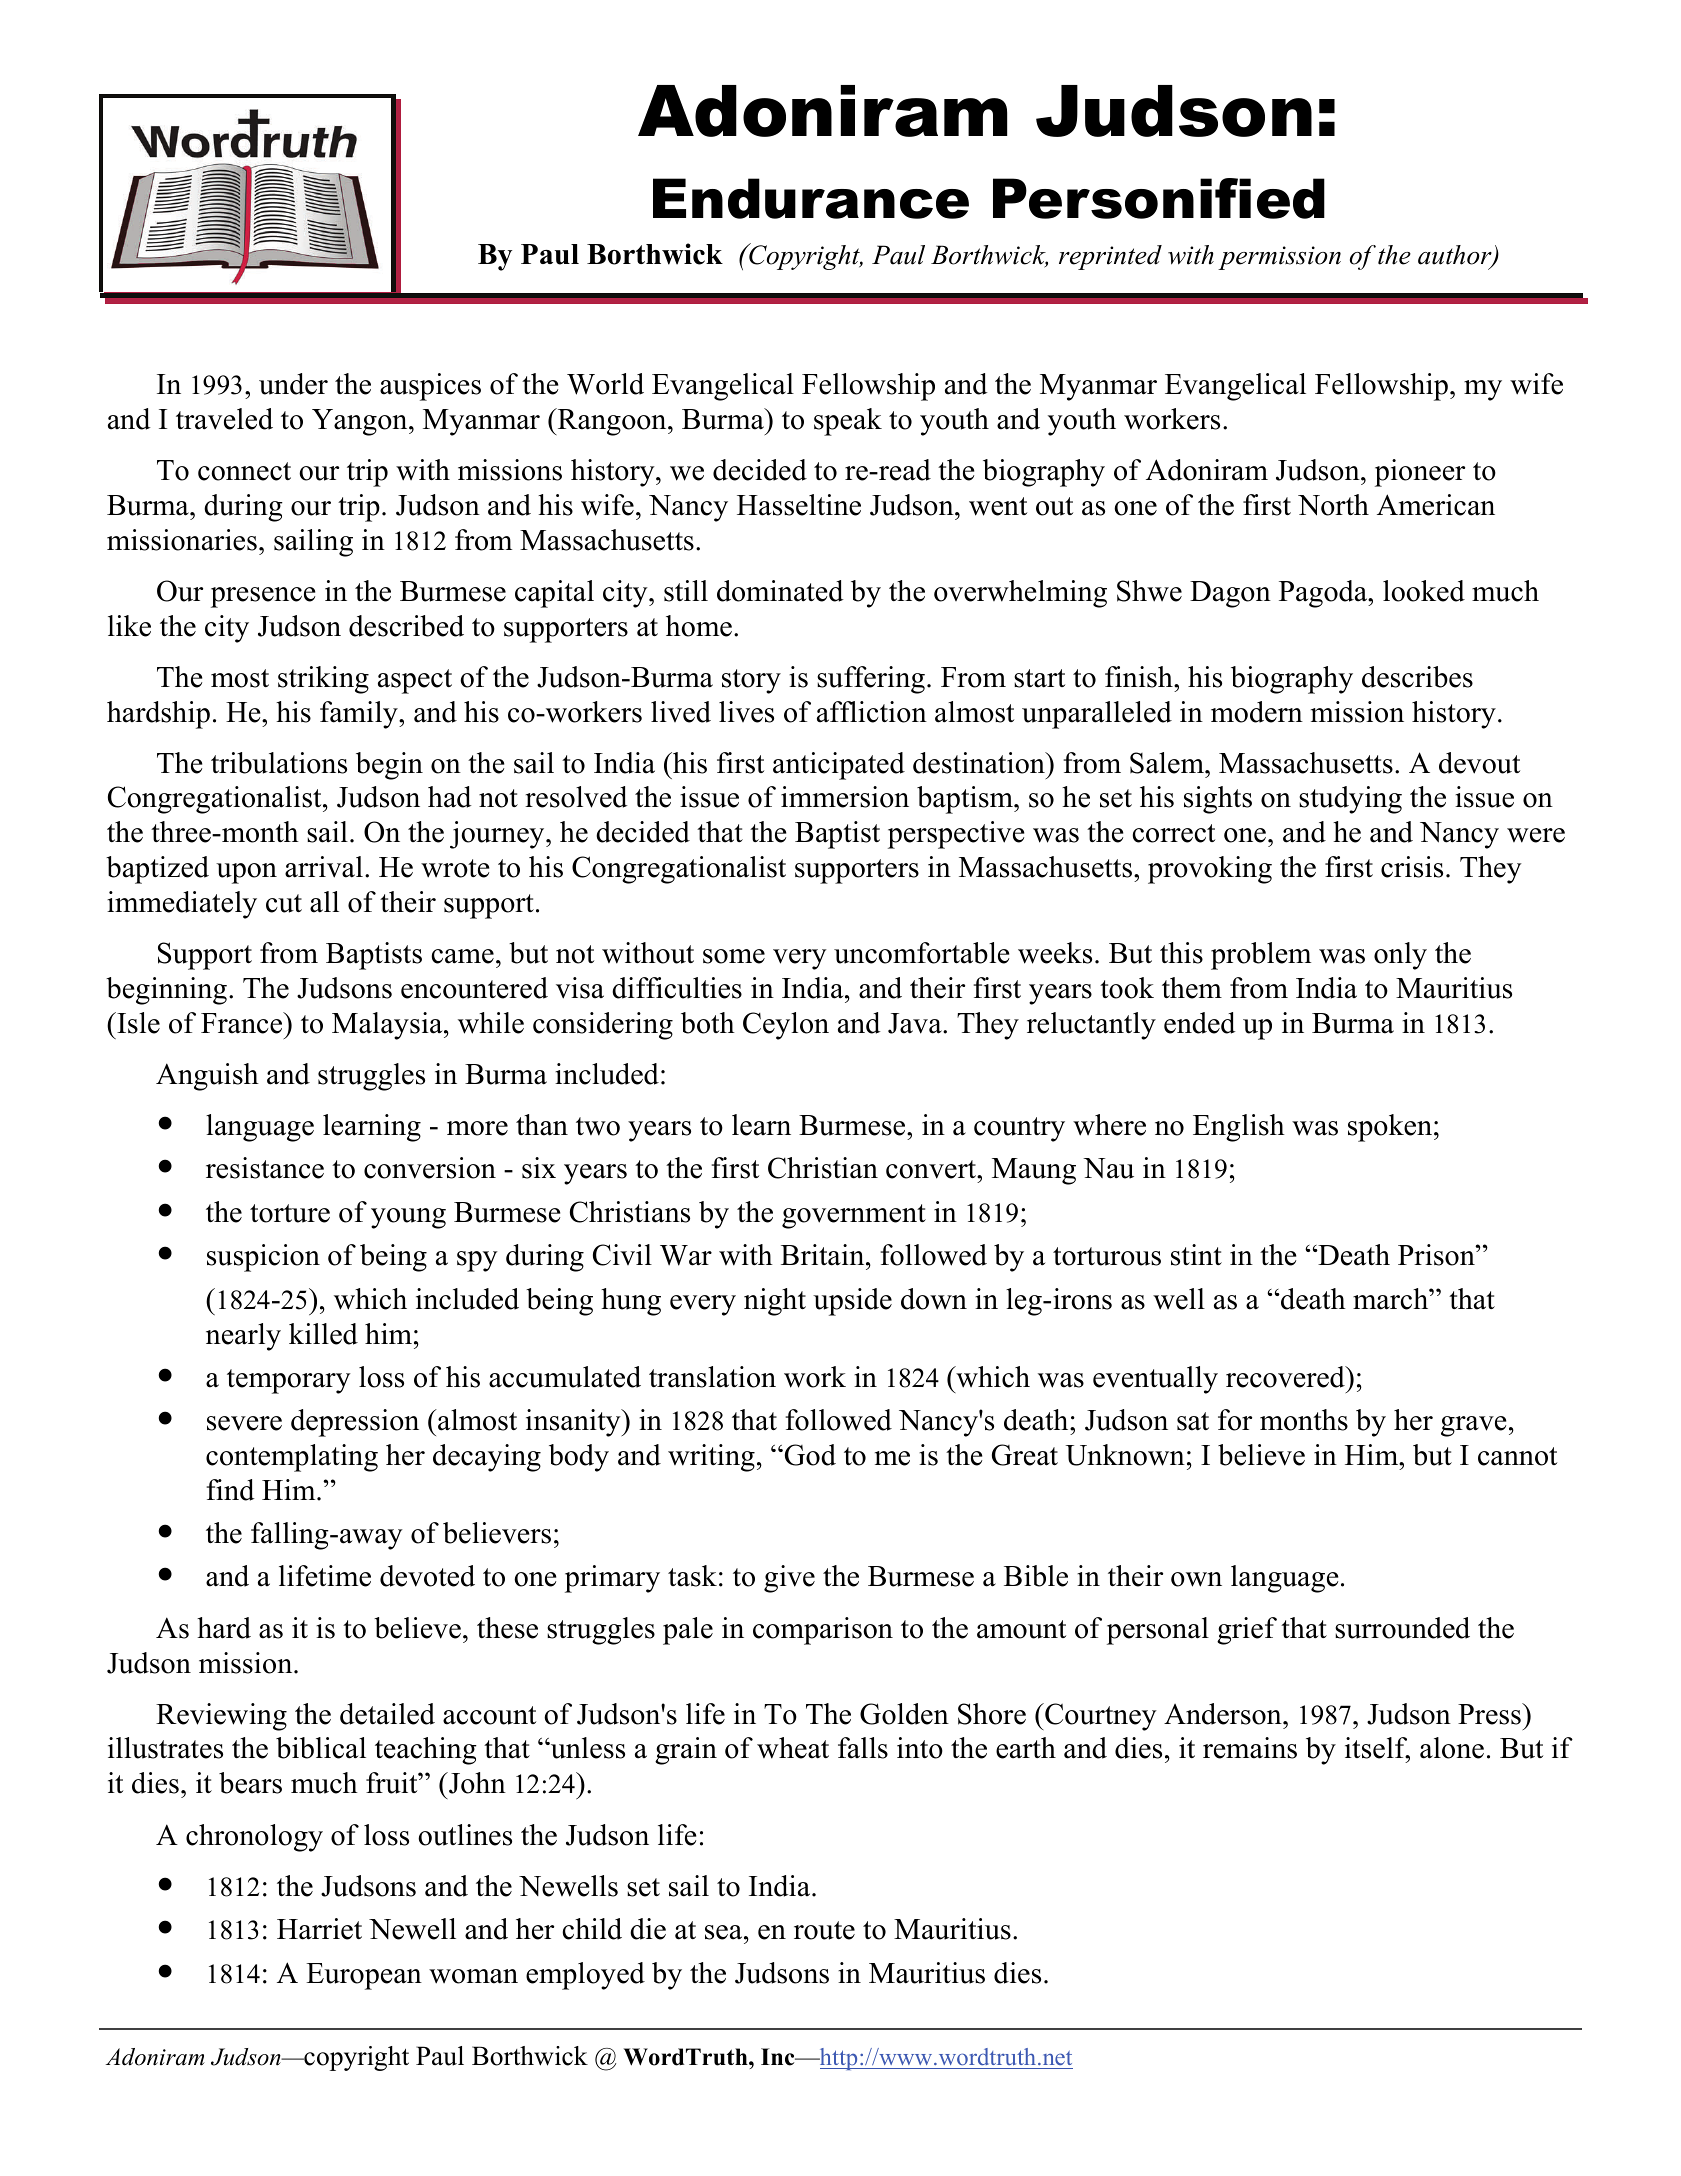 The height and width of the screenshot is (2176, 1681). What do you see at coordinates (852, 1302) in the screenshot?
I see `upside` at bounding box center [852, 1302].
